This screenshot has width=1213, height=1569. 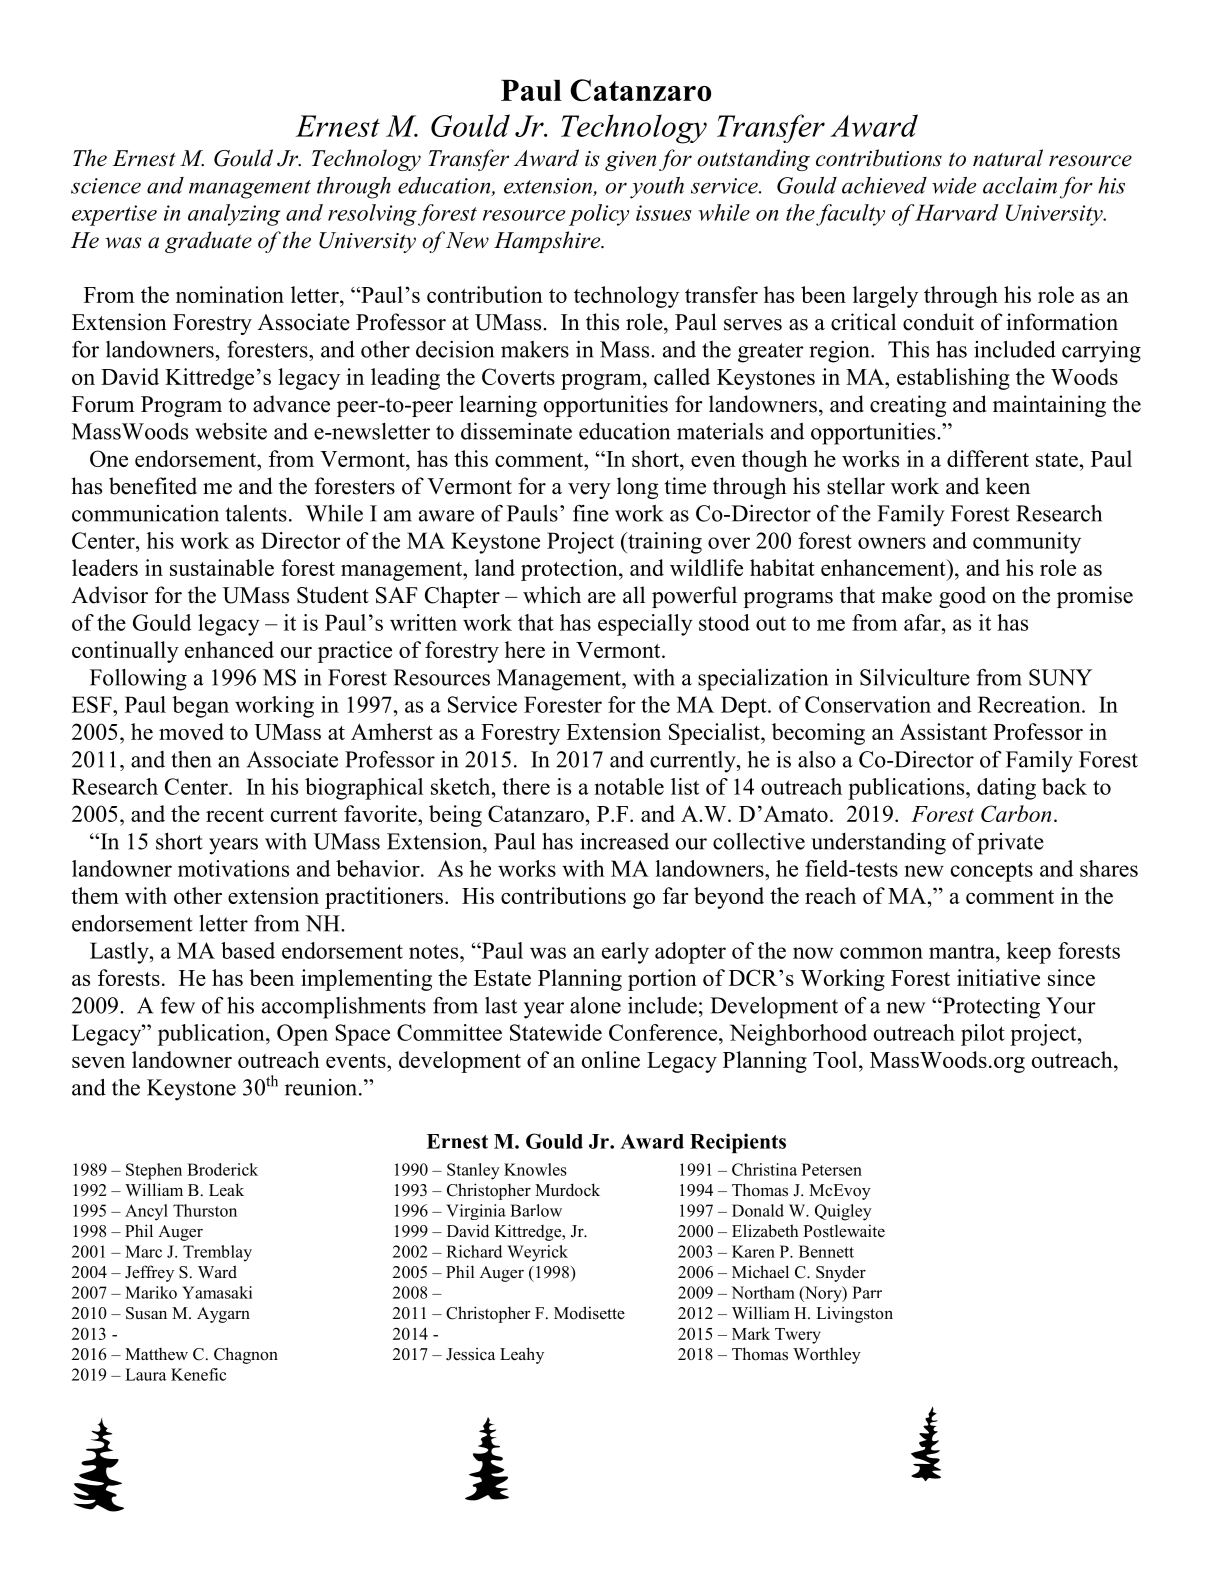 I want to click on Leahy, so click(x=522, y=1355).
